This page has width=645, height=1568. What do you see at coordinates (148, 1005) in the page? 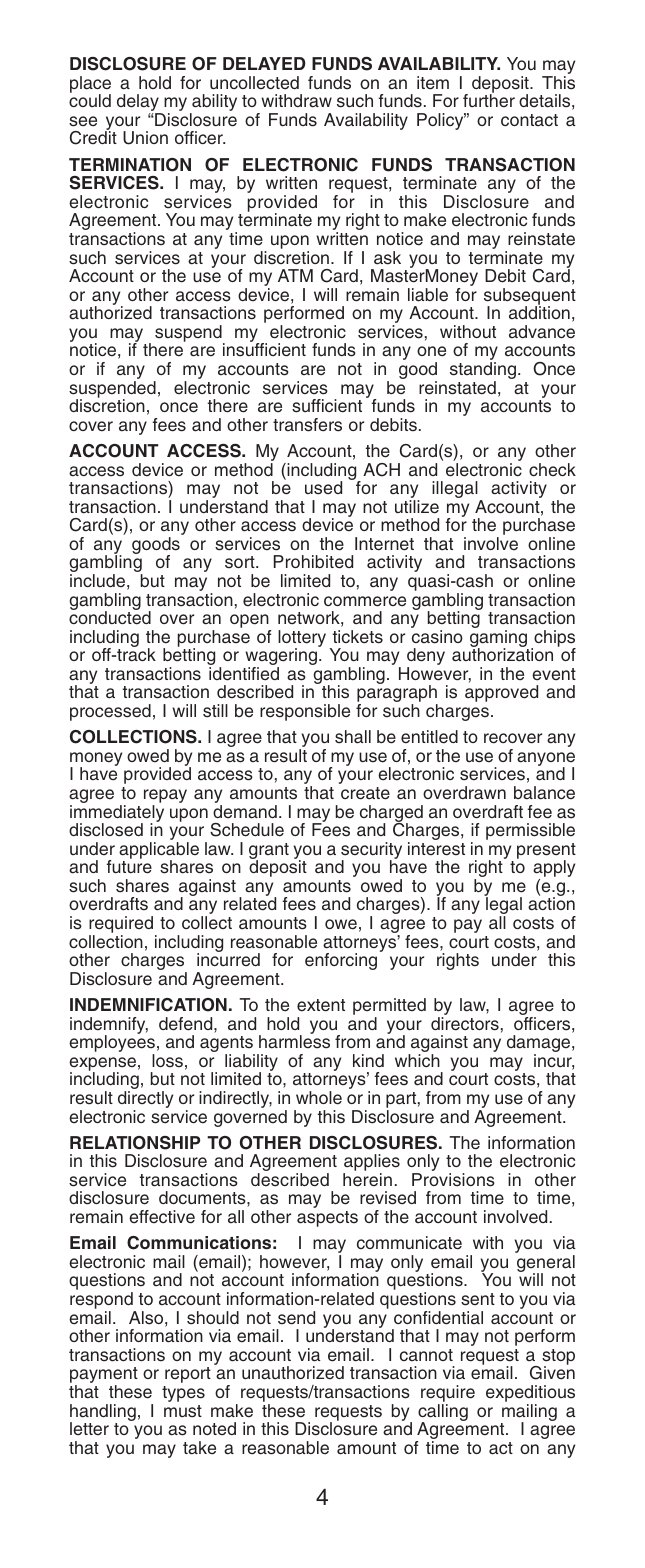
I see `INDEMNIFICATION` at bounding box center [148, 1005].
